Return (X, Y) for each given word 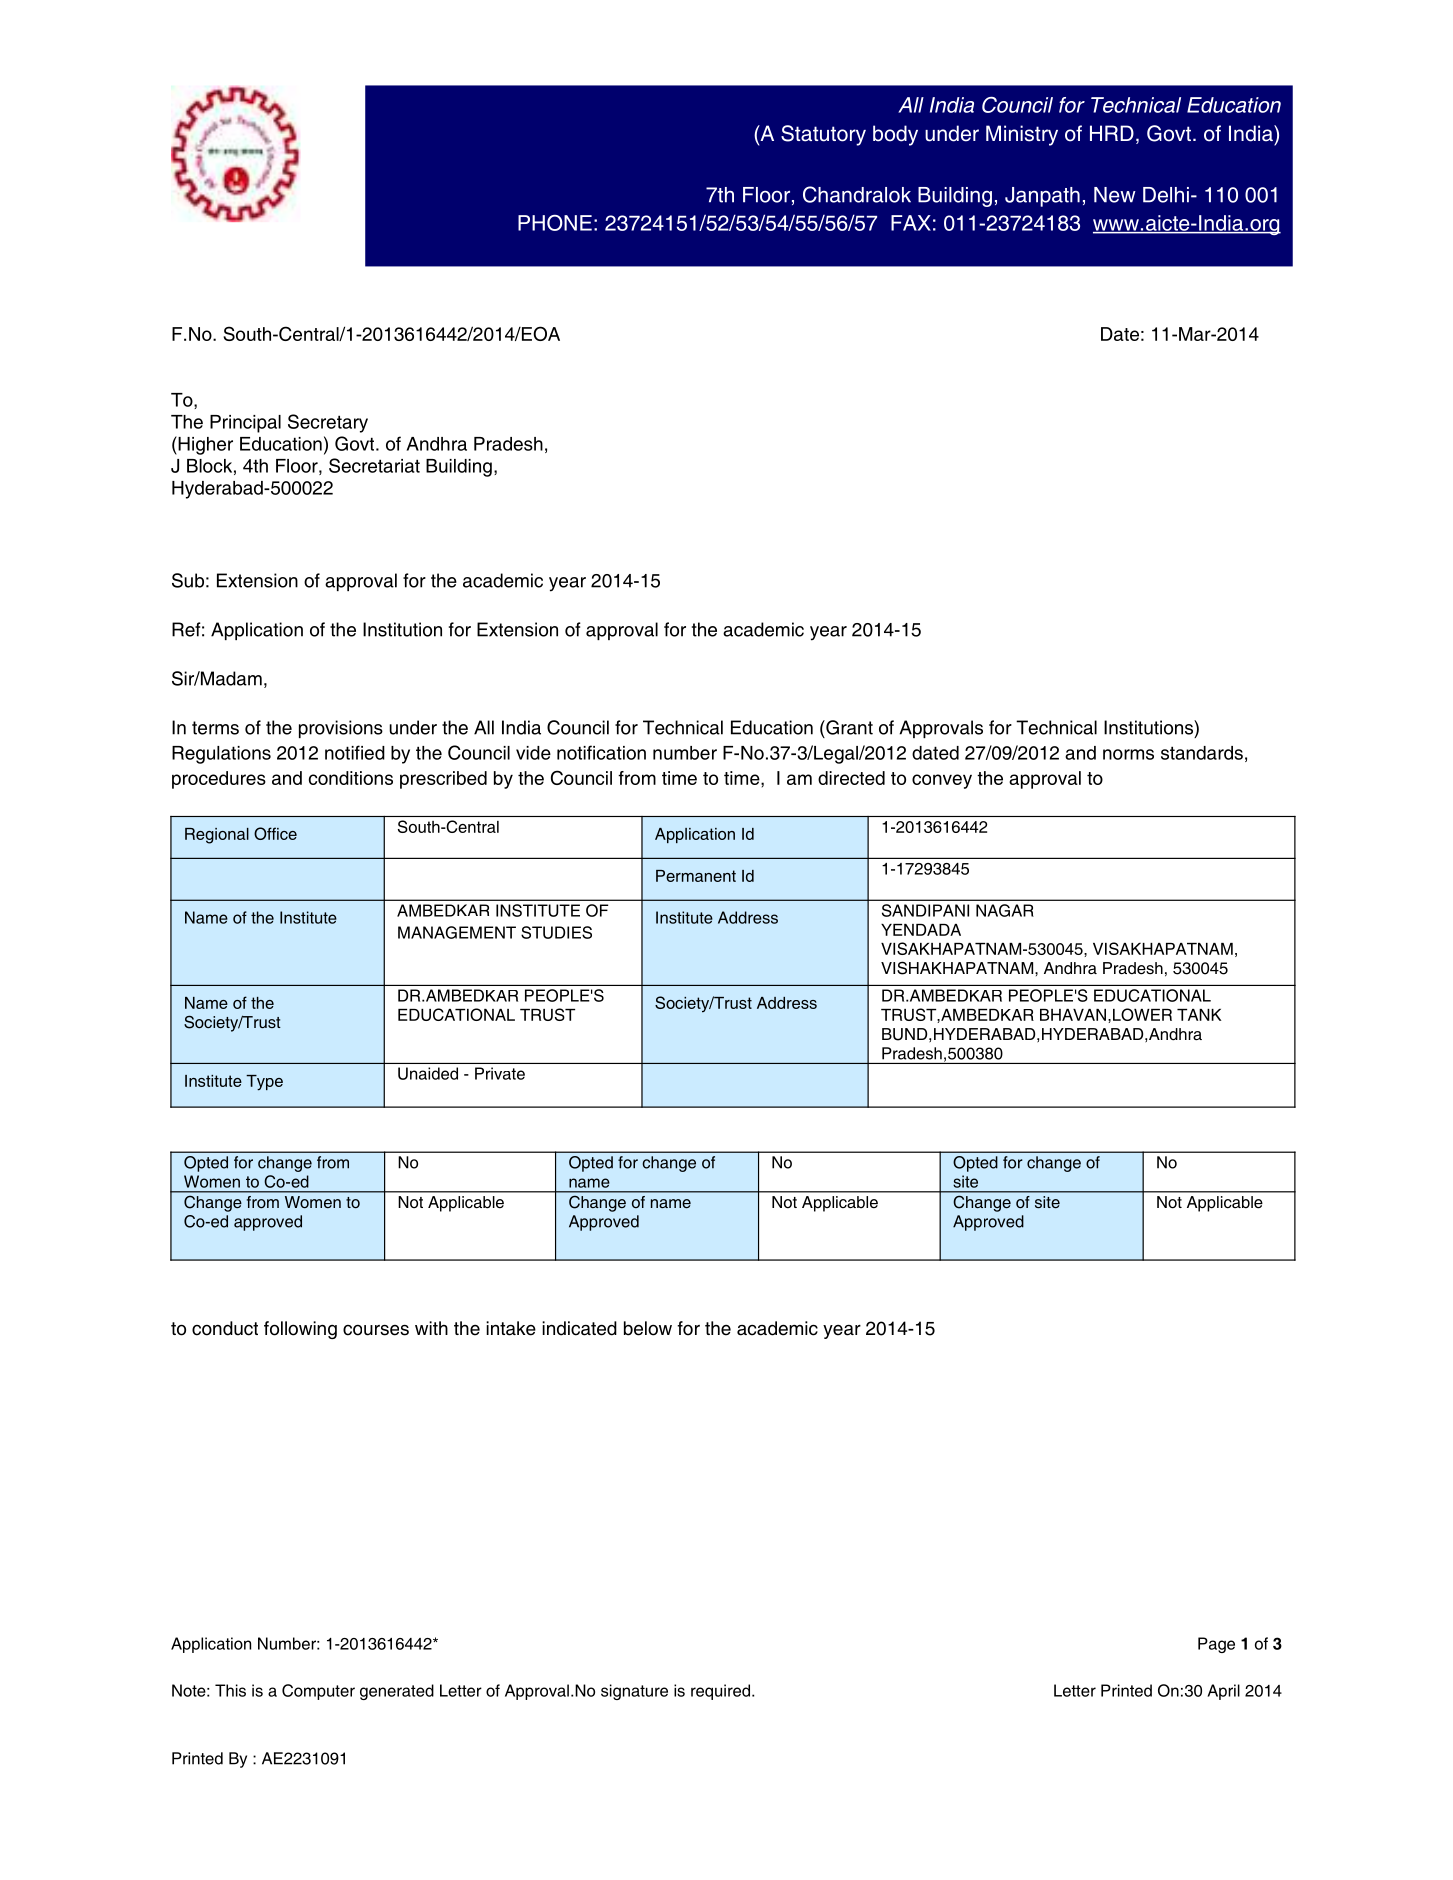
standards (1202, 753)
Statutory (823, 135)
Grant (848, 727)
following (300, 1330)
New (1115, 195)
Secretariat (374, 465)
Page (1216, 1645)
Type (264, 1083)
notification (601, 752)
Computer (318, 1692)
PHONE (555, 223)
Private (500, 1073)
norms (1128, 754)
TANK (1199, 1015)
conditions (351, 778)
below (648, 1328)
